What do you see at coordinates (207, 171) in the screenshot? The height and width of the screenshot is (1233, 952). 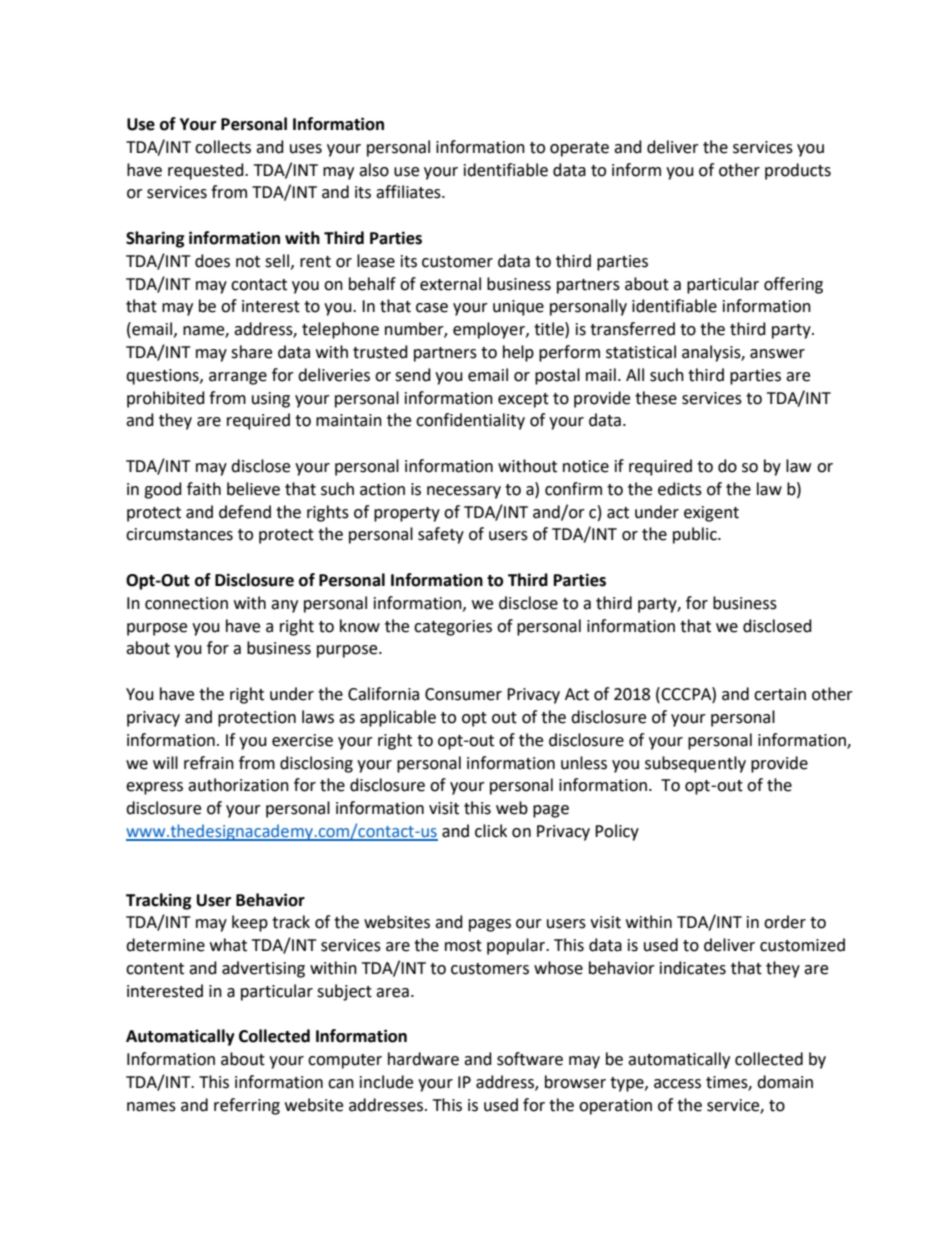 I see `requested` at bounding box center [207, 171].
